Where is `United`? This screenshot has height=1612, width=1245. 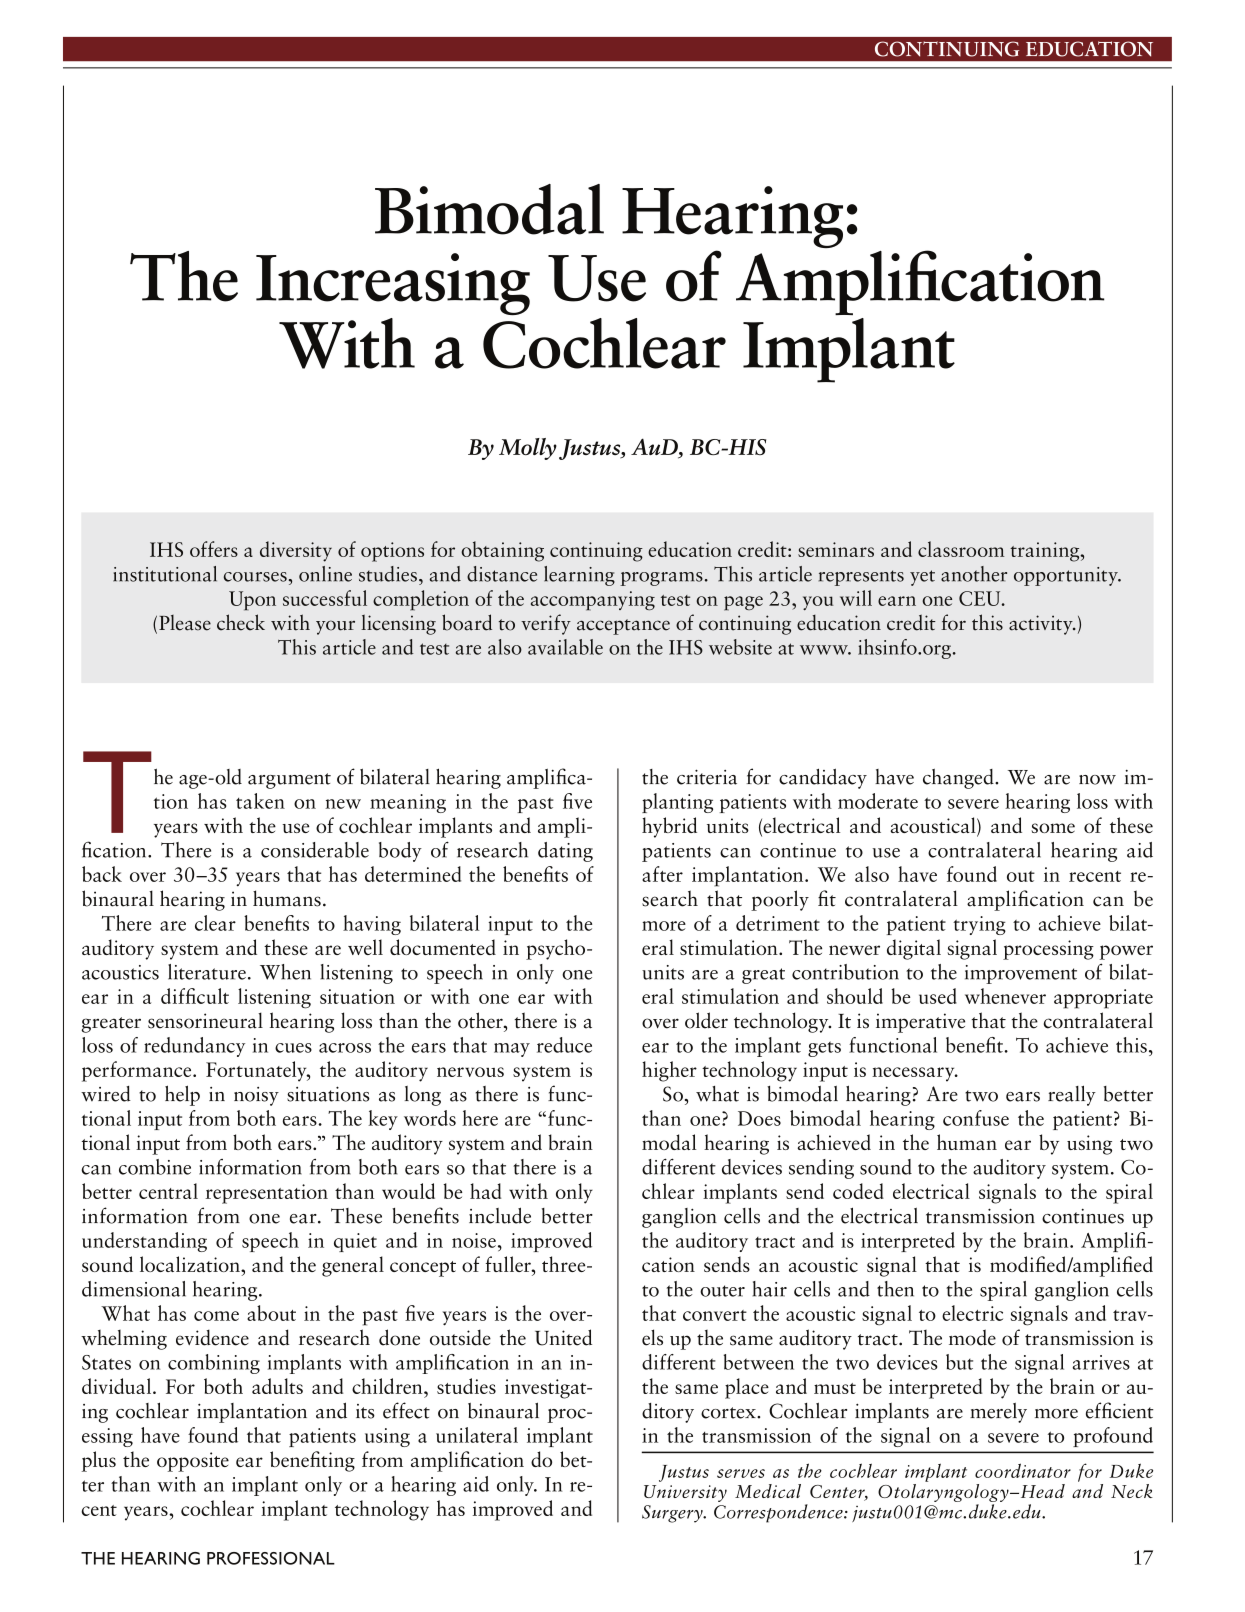
United is located at coordinates (563, 1337).
